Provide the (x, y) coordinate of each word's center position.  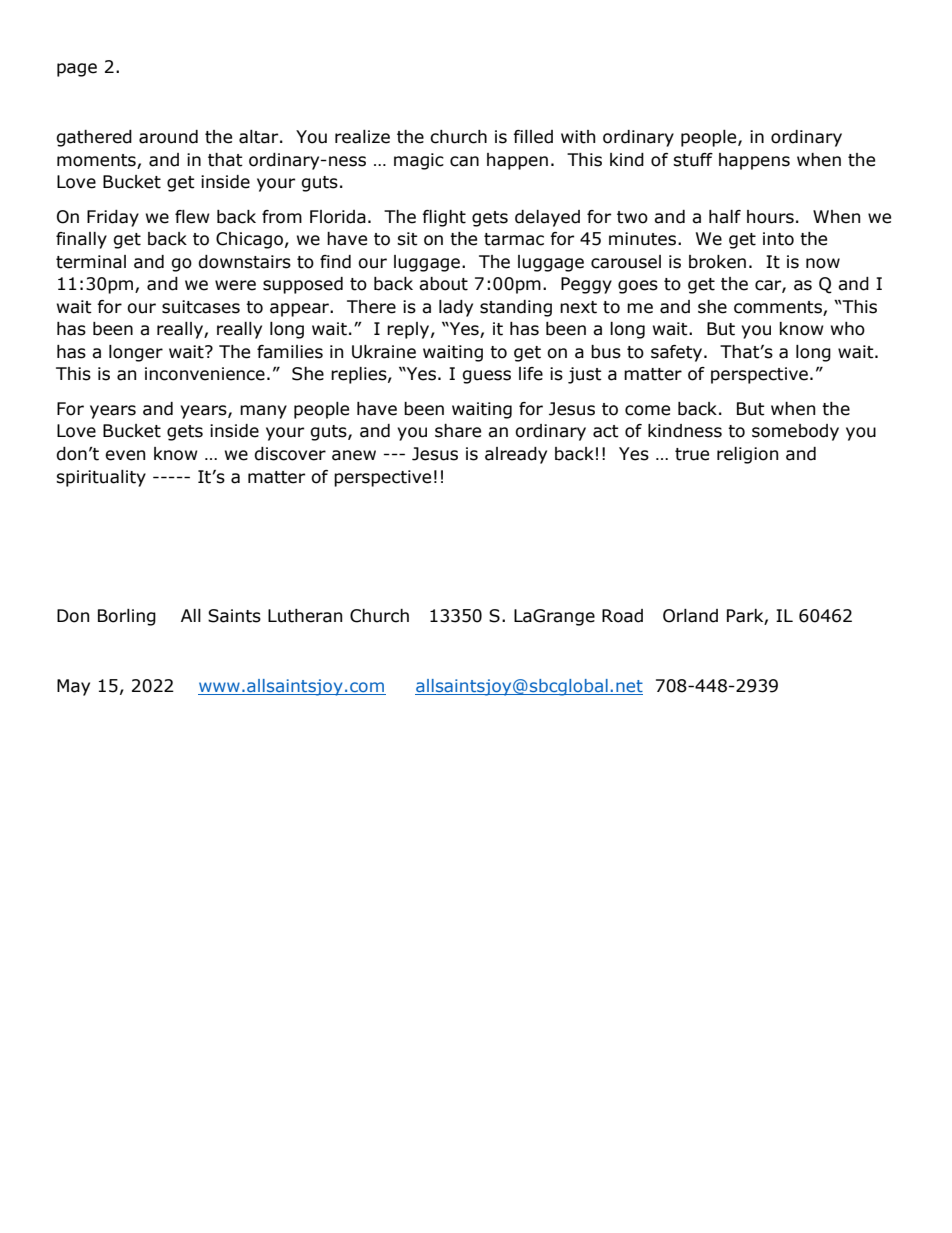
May (73, 687)
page (77, 70)
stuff (693, 160)
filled (533, 137)
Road (622, 616)
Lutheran (305, 616)
